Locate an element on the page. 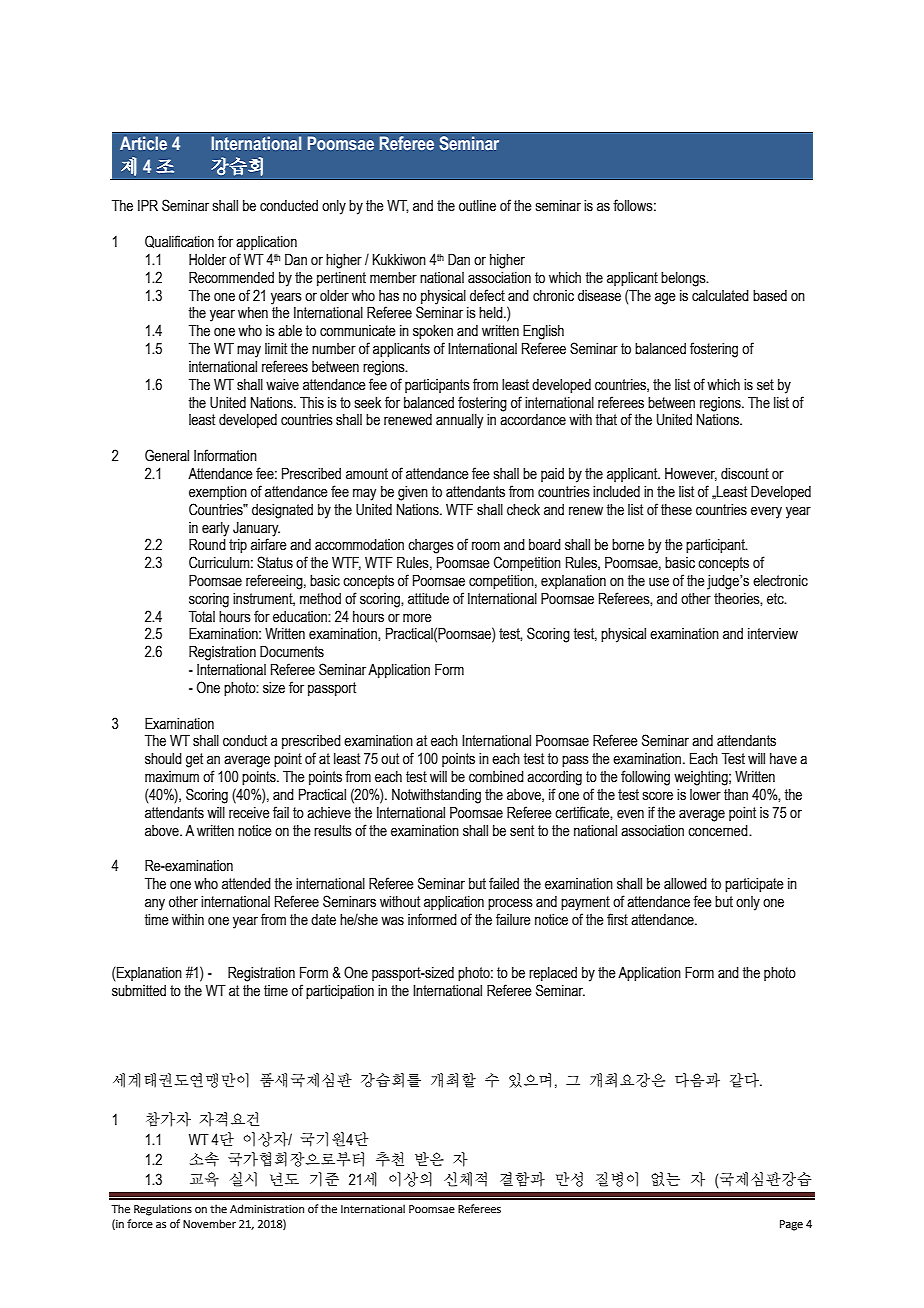 The width and height of the page is (924, 1308). November is located at coordinates (209, 1223).
